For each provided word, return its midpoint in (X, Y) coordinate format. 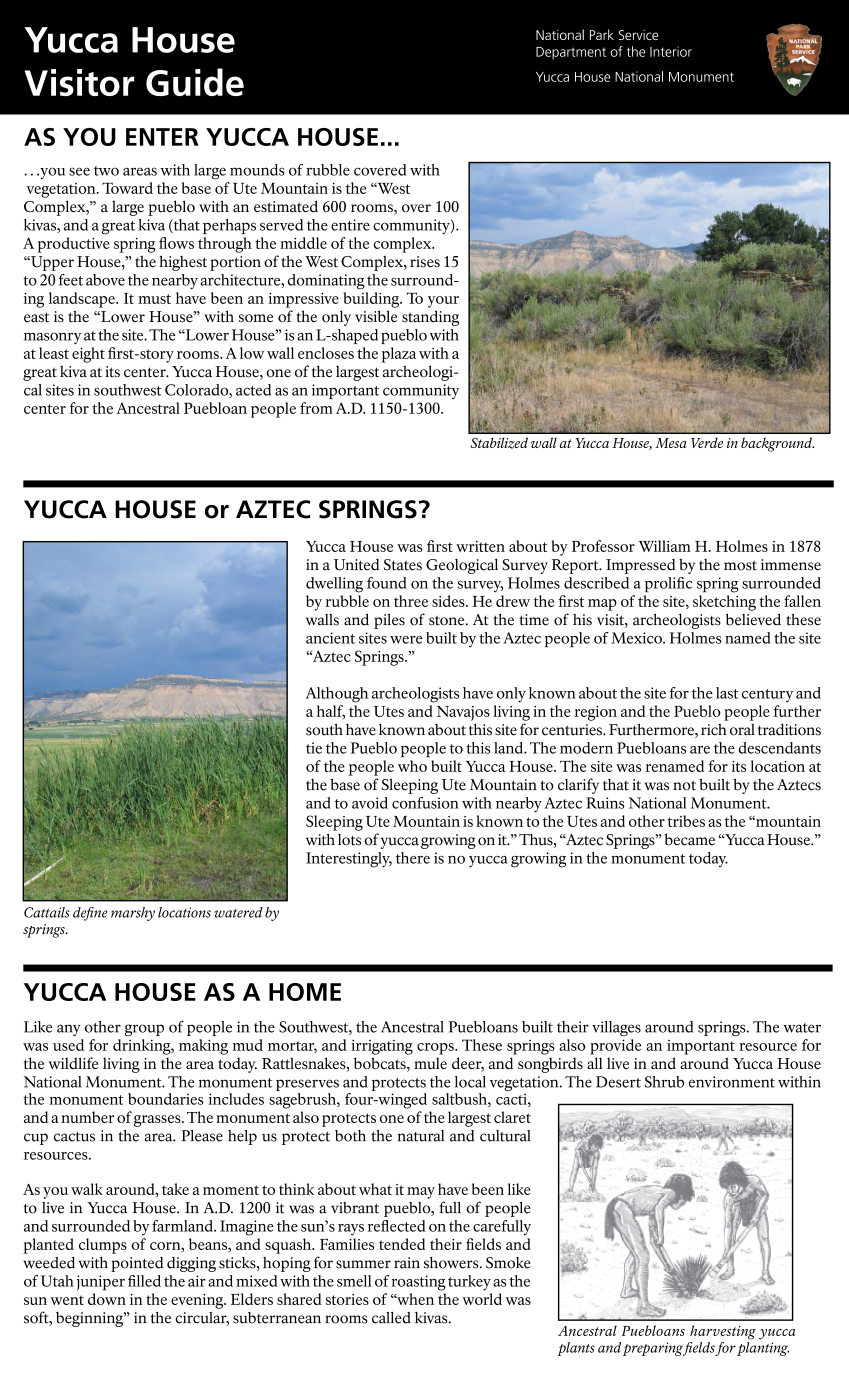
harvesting (723, 1332)
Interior (671, 51)
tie (314, 748)
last (727, 693)
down (107, 1299)
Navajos (463, 713)
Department (571, 53)
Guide (195, 82)
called (391, 1318)
